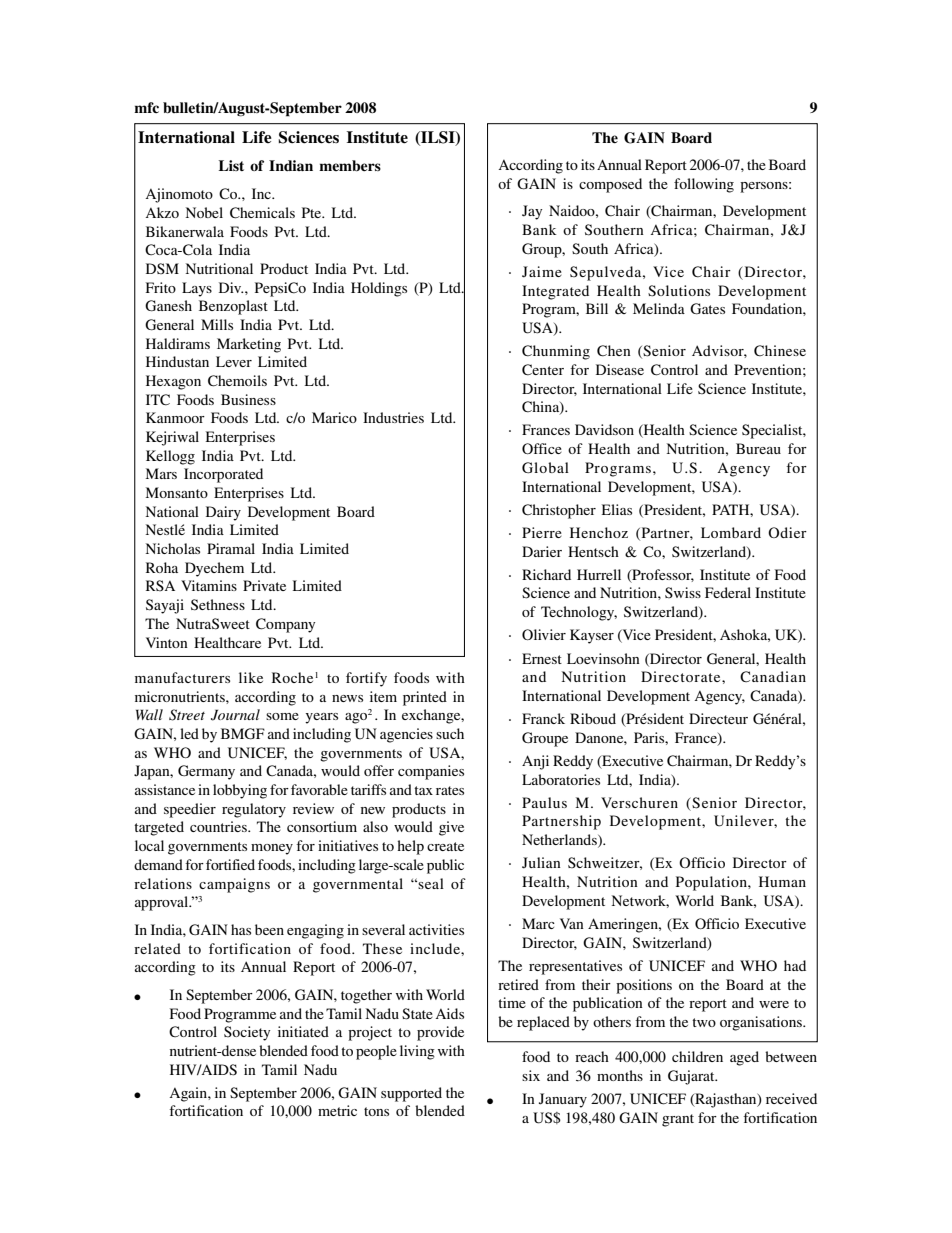 The image size is (952, 1233). What do you see at coordinates (247, 1033) in the document?
I see `Society` at bounding box center [247, 1033].
